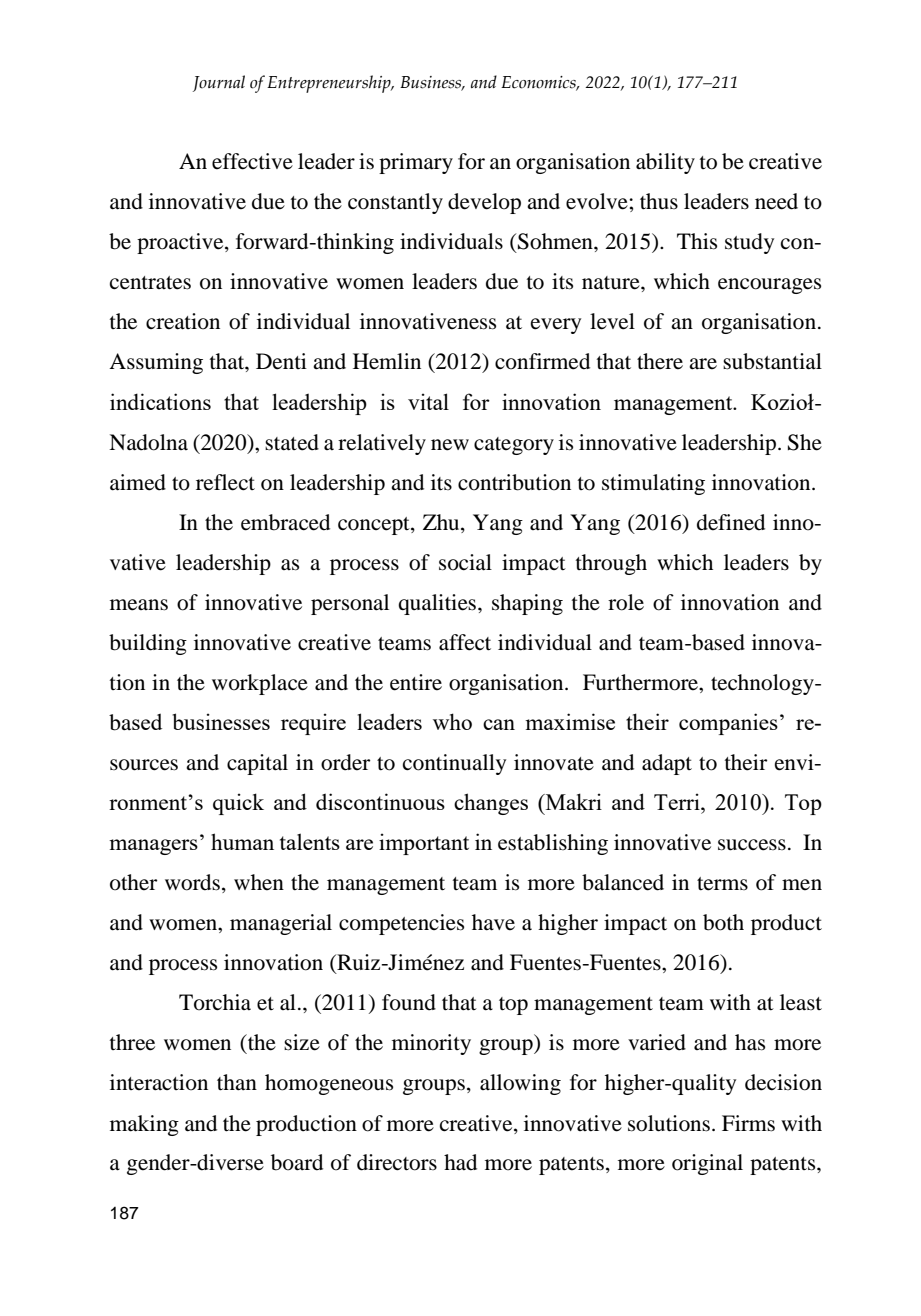  What do you see at coordinates (416, 163) in the document?
I see `primary` at bounding box center [416, 163].
